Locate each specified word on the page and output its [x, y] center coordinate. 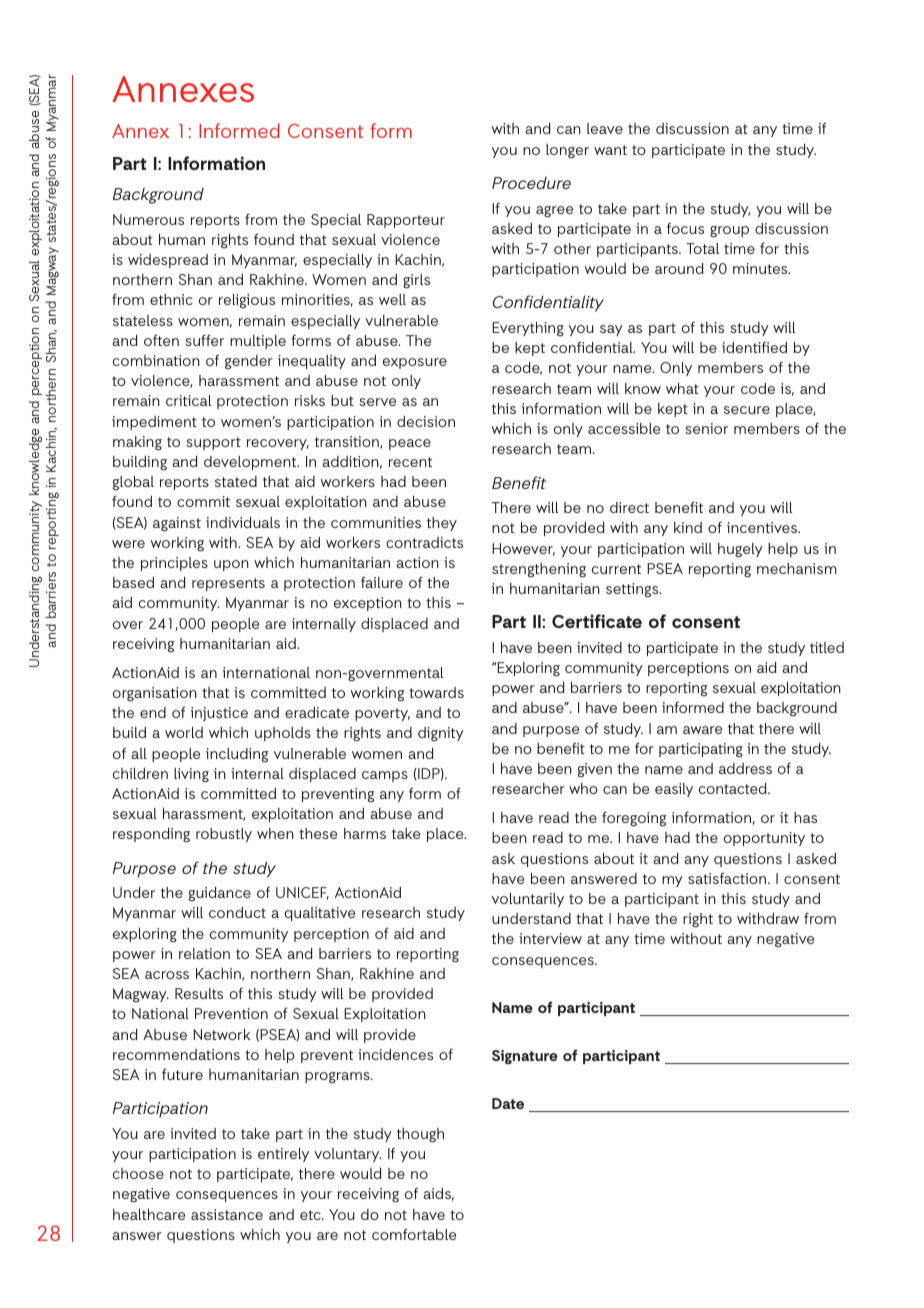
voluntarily [528, 900]
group [729, 232]
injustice [219, 714]
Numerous [148, 219]
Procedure [531, 183]
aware [702, 730]
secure [747, 410]
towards [436, 692]
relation [204, 953]
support [213, 443]
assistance [227, 1214]
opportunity [764, 839]
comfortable [414, 1234]
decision [426, 421]
